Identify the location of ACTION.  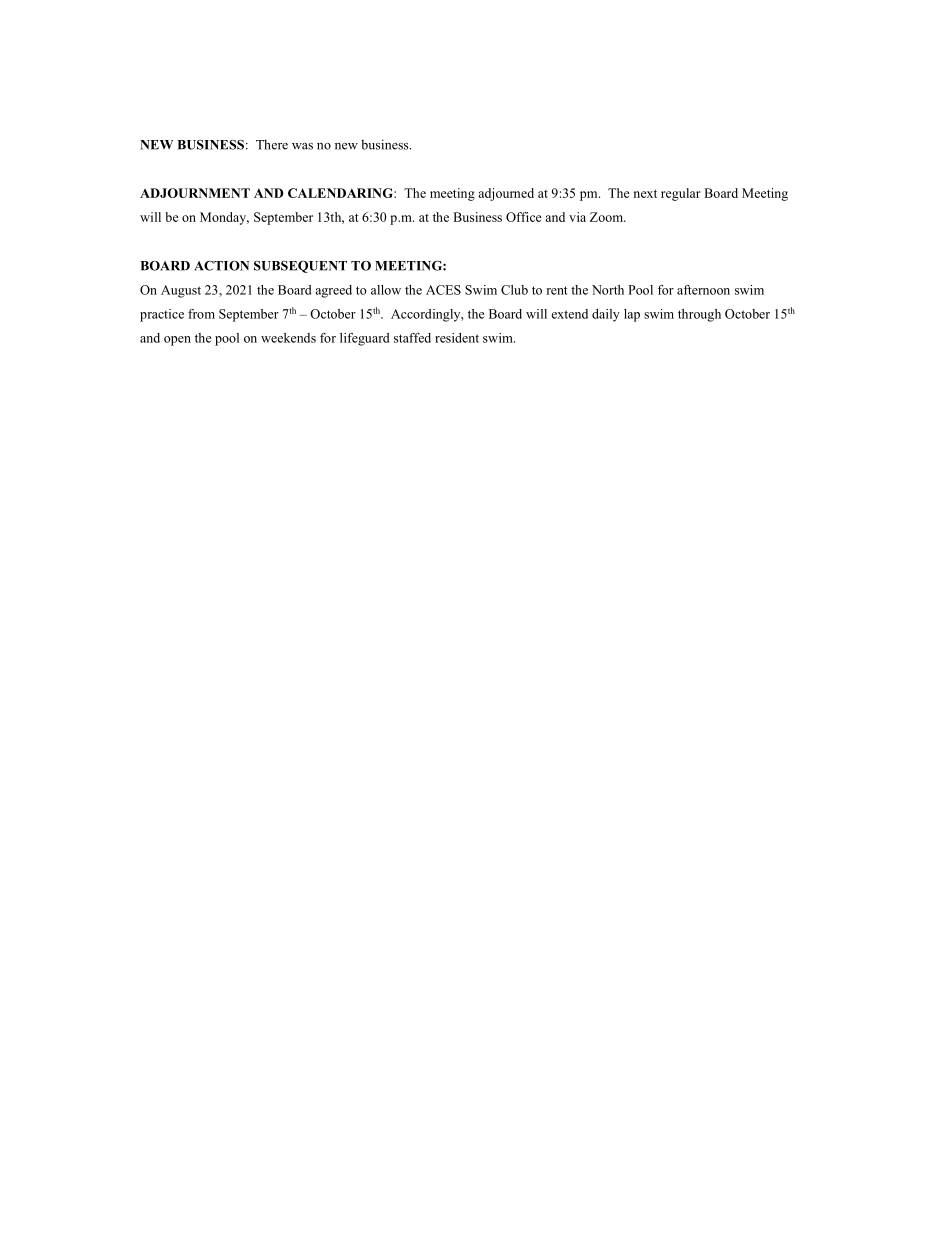
(221, 266).
